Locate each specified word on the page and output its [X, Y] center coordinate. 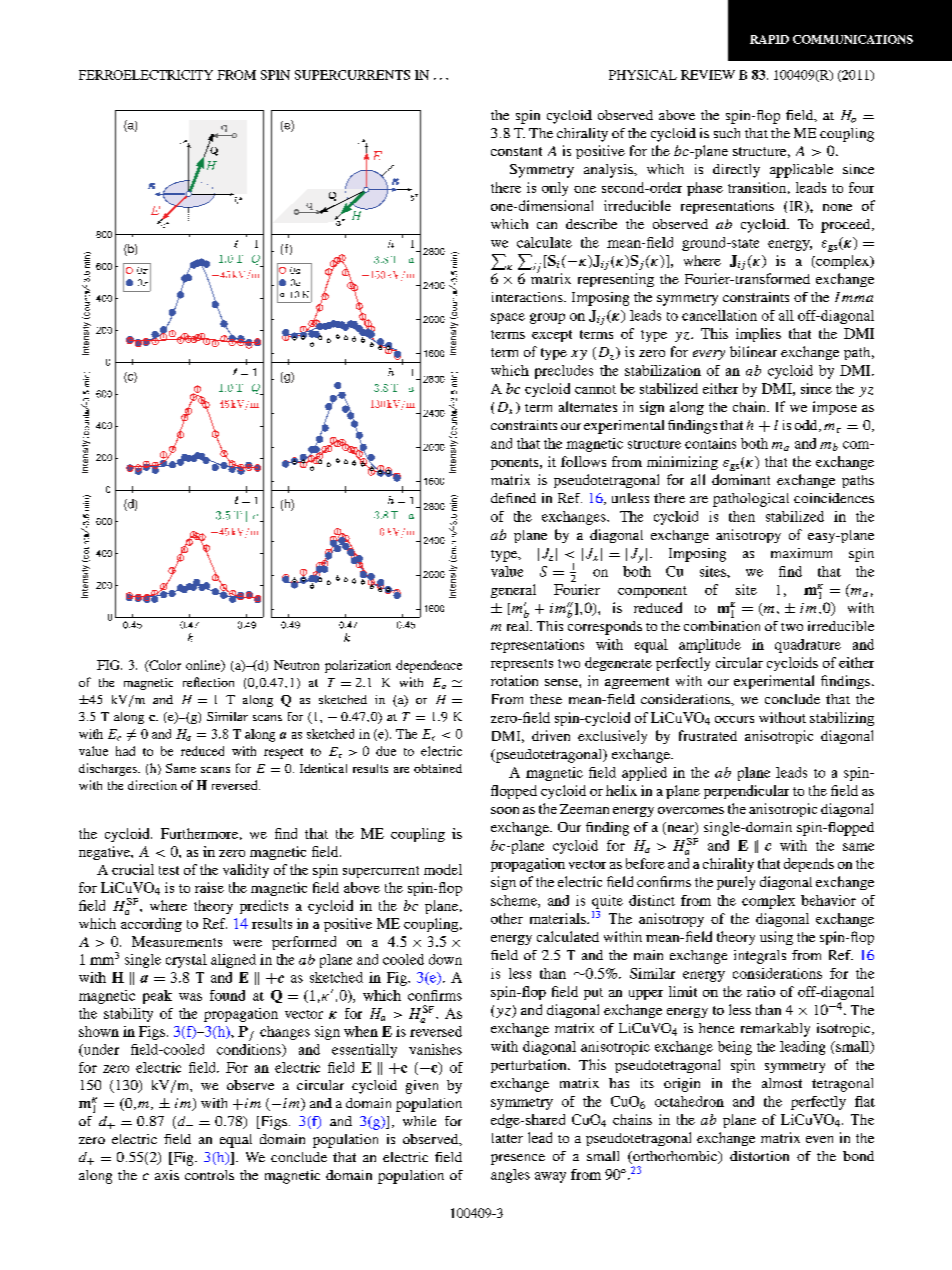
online [204, 666]
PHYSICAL [643, 75]
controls [209, 1175]
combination [722, 626]
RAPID [769, 39]
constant [516, 151]
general [513, 591]
